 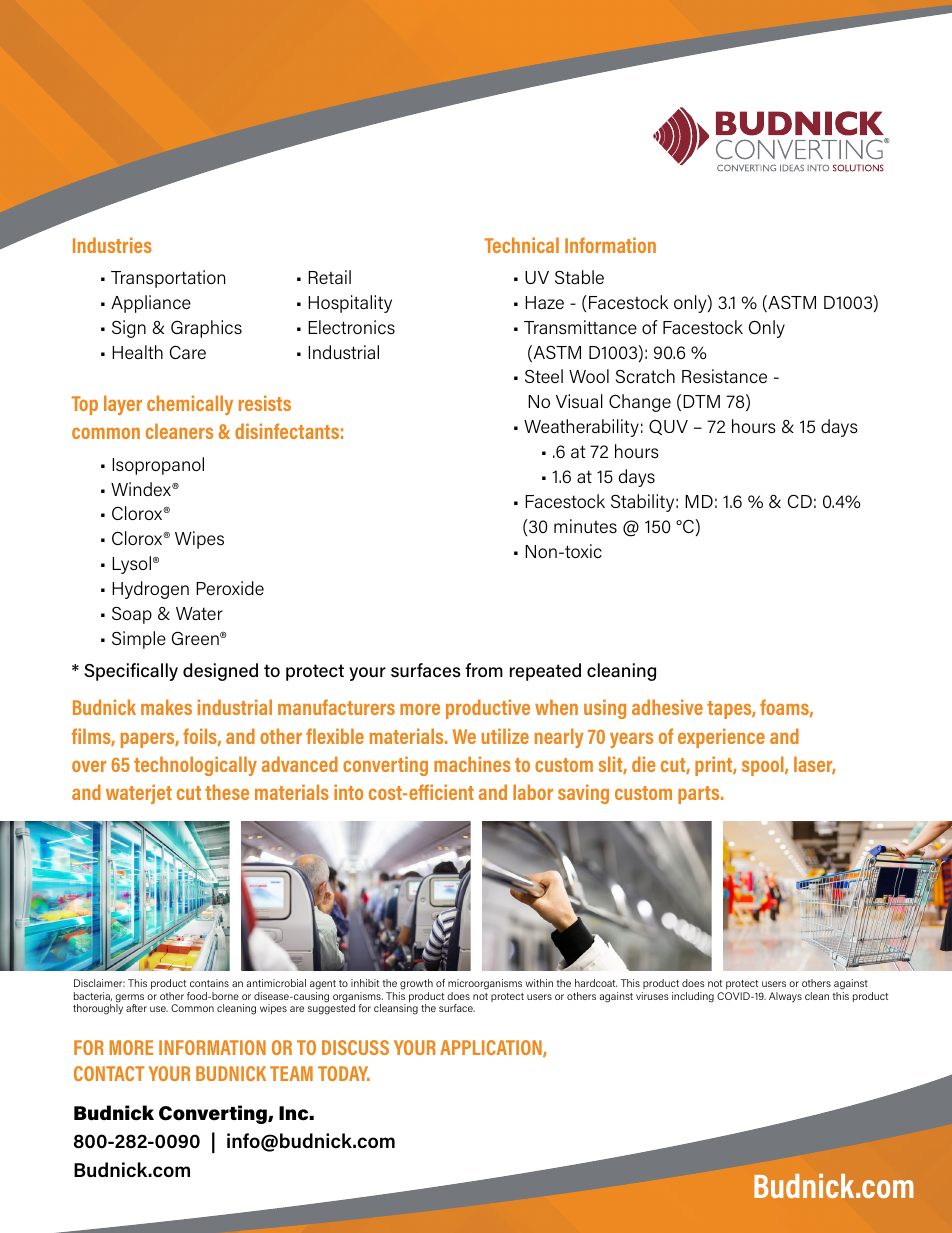 What do you see at coordinates (522, 245) in the screenshot?
I see `Technical` at bounding box center [522, 245].
